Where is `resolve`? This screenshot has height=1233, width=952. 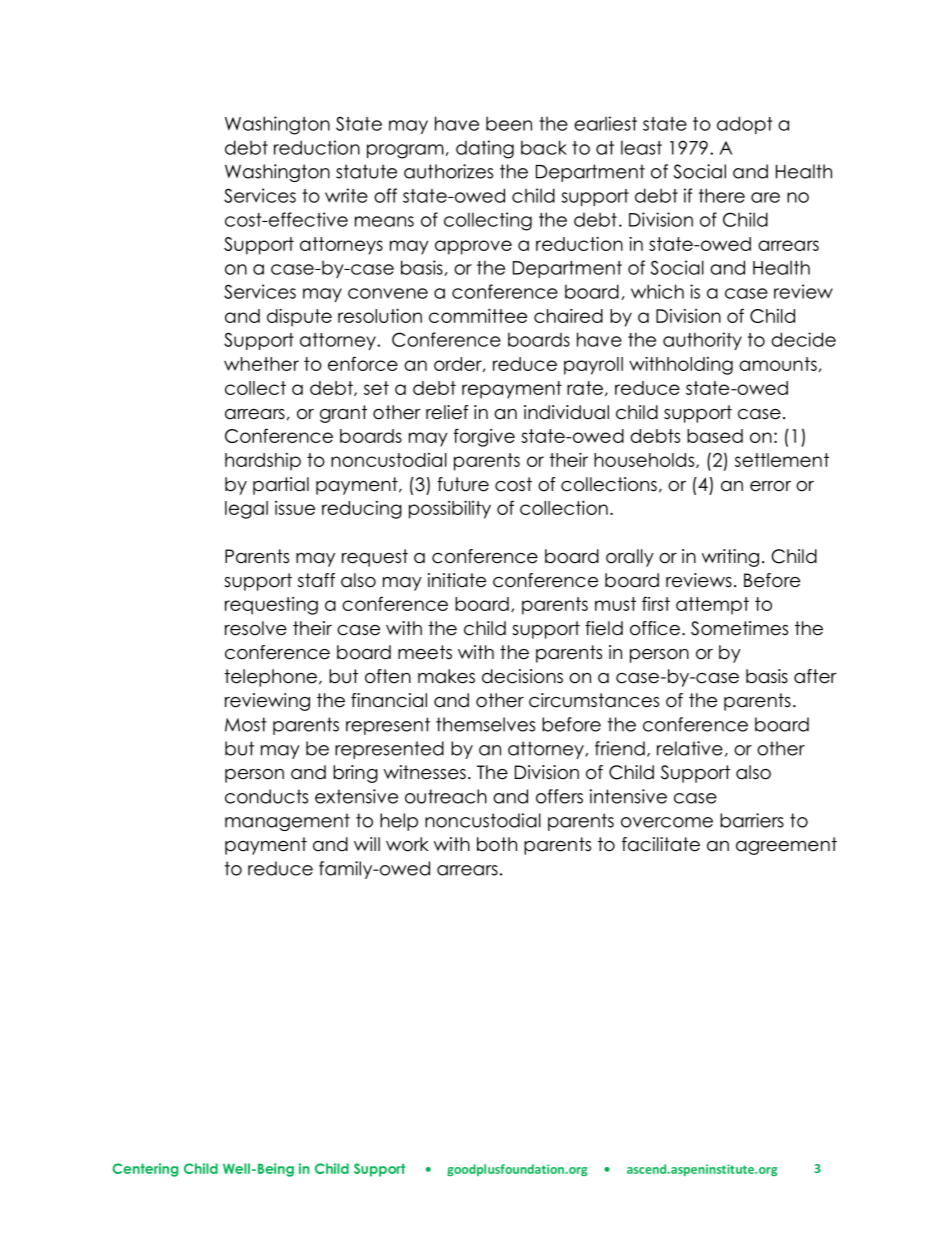
resolve is located at coordinates (256, 628).
